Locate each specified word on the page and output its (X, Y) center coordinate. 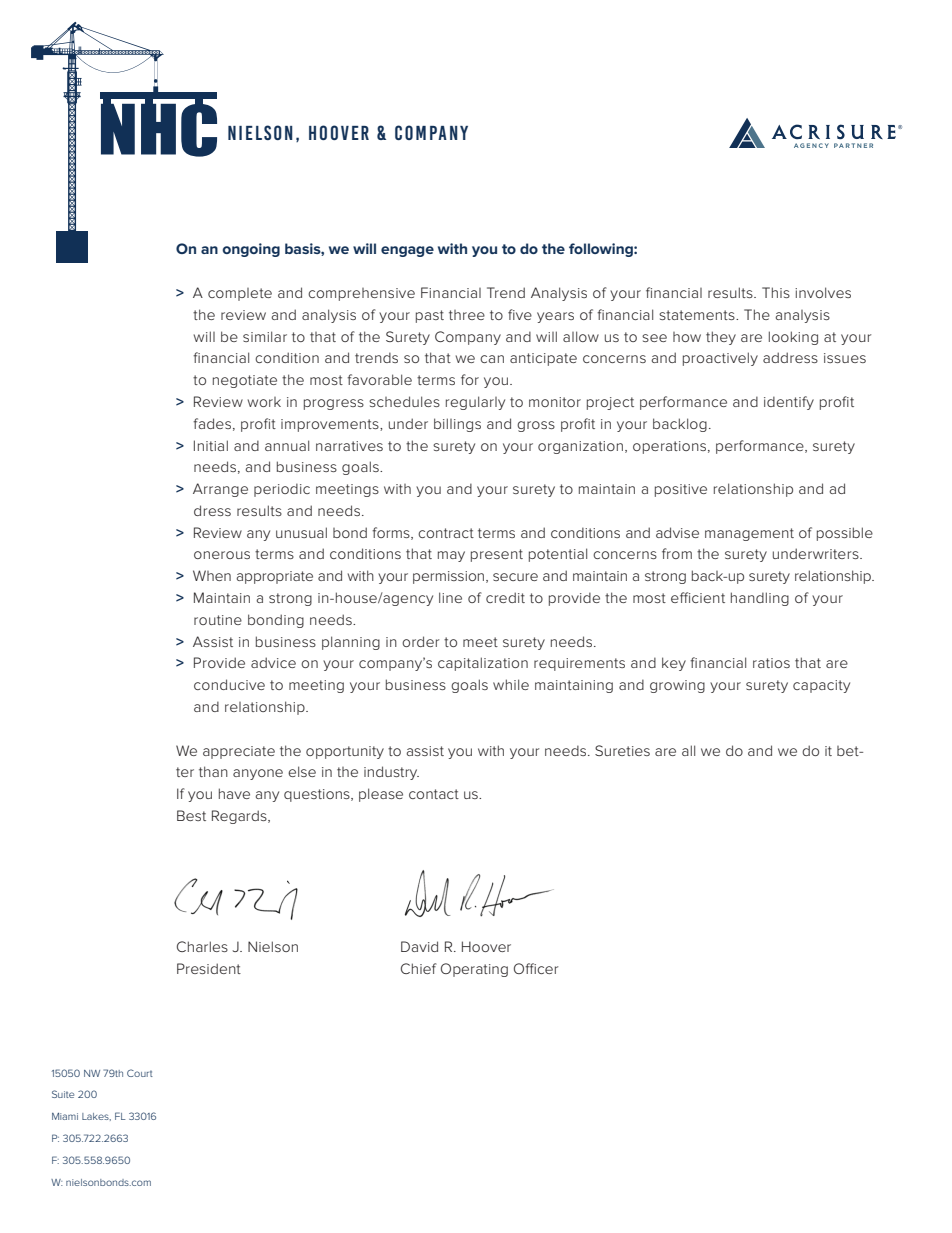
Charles (202, 946)
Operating (474, 970)
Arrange (220, 490)
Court (140, 1073)
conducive (229, 684)
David (419, 946)
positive (681, 490)
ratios (771, 663)
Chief (419, 968)
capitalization (483, 664)
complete (240, 294)
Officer (536, 968)
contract (446, 533)
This (776, 292)
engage (407, 251)
